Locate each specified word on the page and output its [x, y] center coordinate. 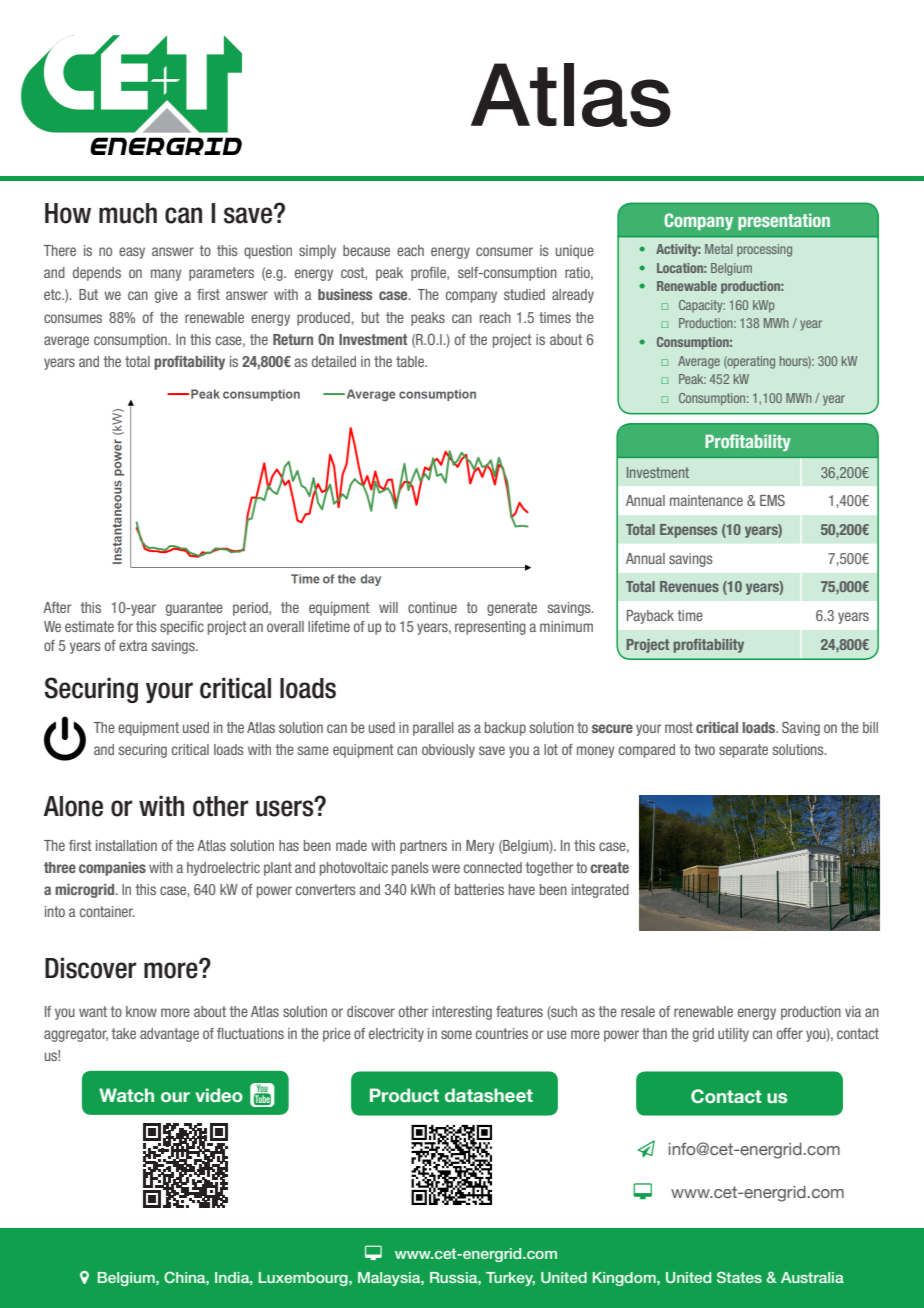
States [739, 1277]
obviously [448, 751]
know [141, 1011]
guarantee [194, 609]
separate [743, 751]
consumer [504, 251]
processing [764, 250]
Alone [73, 806]
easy [132, 253]
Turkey [510, 1279]
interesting [462, 1013]
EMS [772, 500]
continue [432, 607]
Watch [126, 1095]
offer [790, 1033]
